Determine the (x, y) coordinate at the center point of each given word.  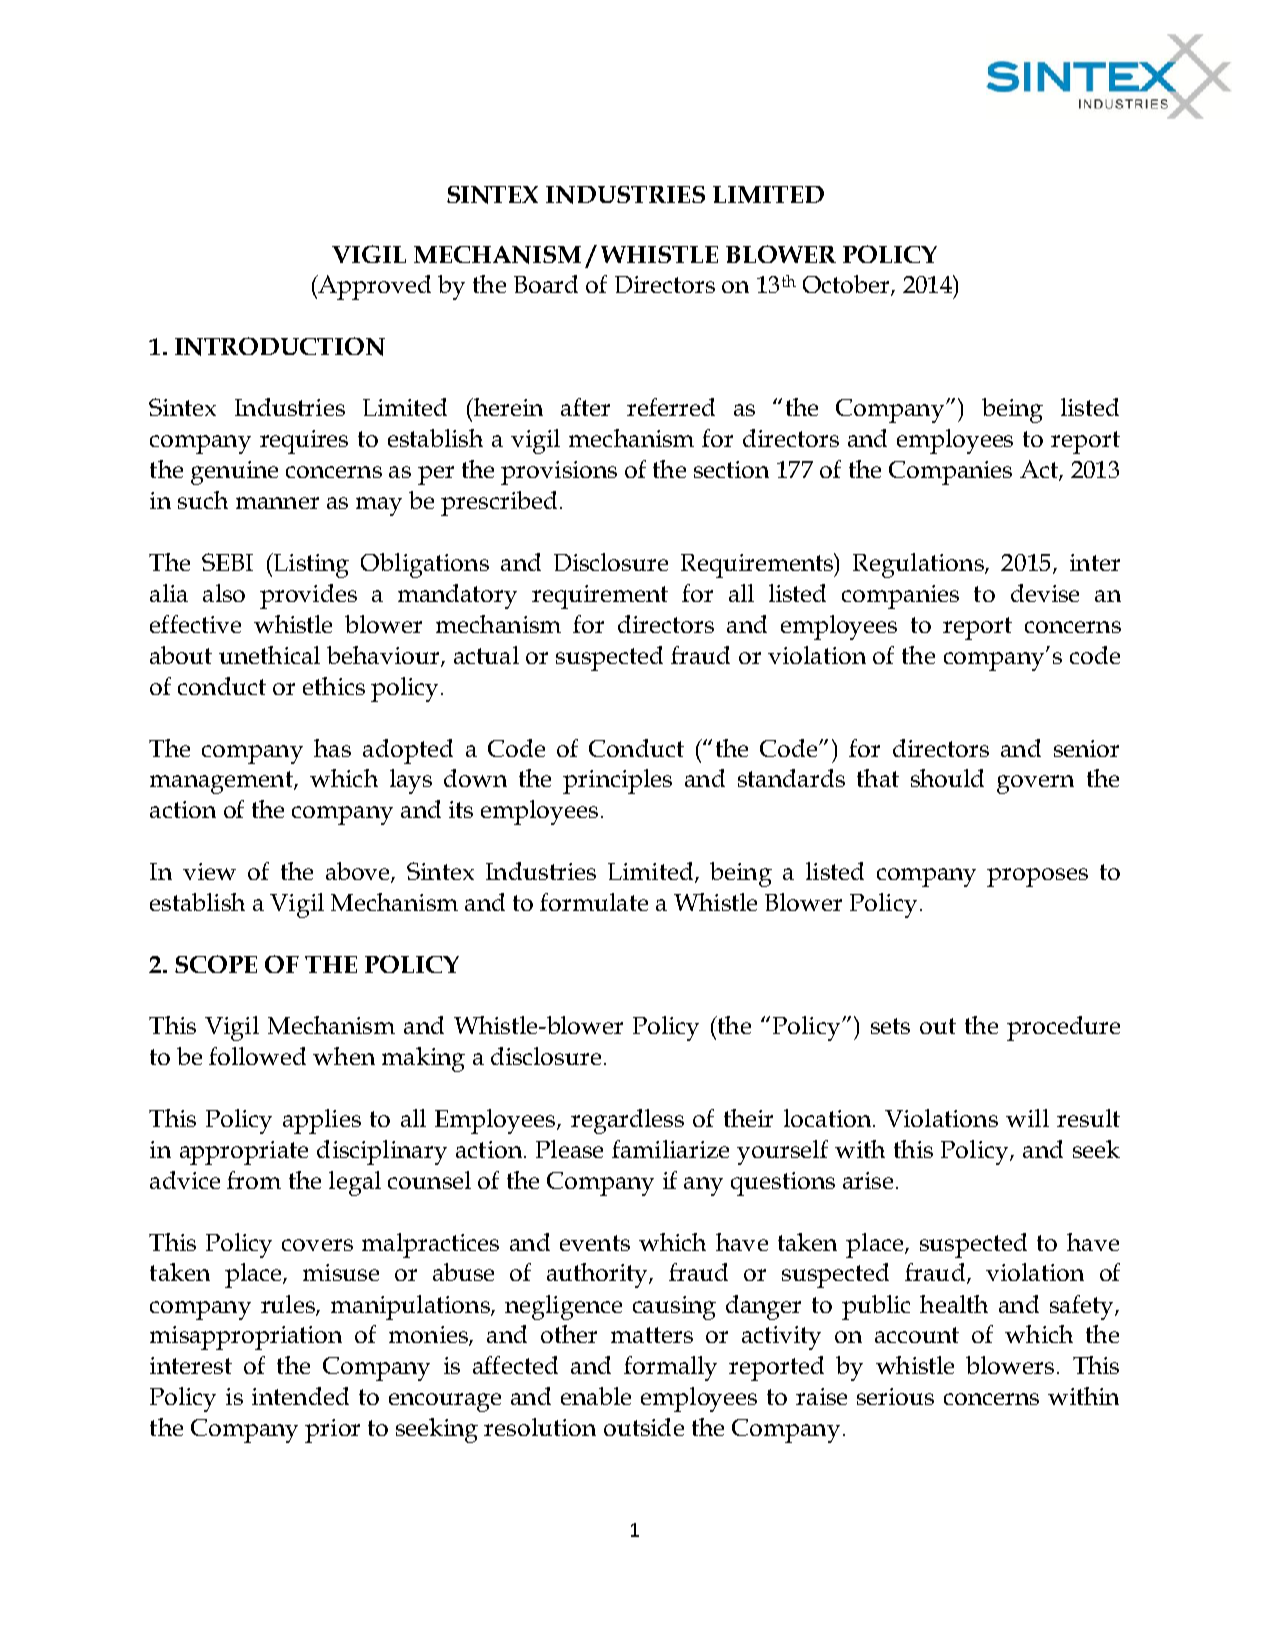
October (847, 285)
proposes (1037, 877)
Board (546, 284)
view (209, 871)
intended (300, 1396)
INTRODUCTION (280, 346)
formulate (594, 902)
